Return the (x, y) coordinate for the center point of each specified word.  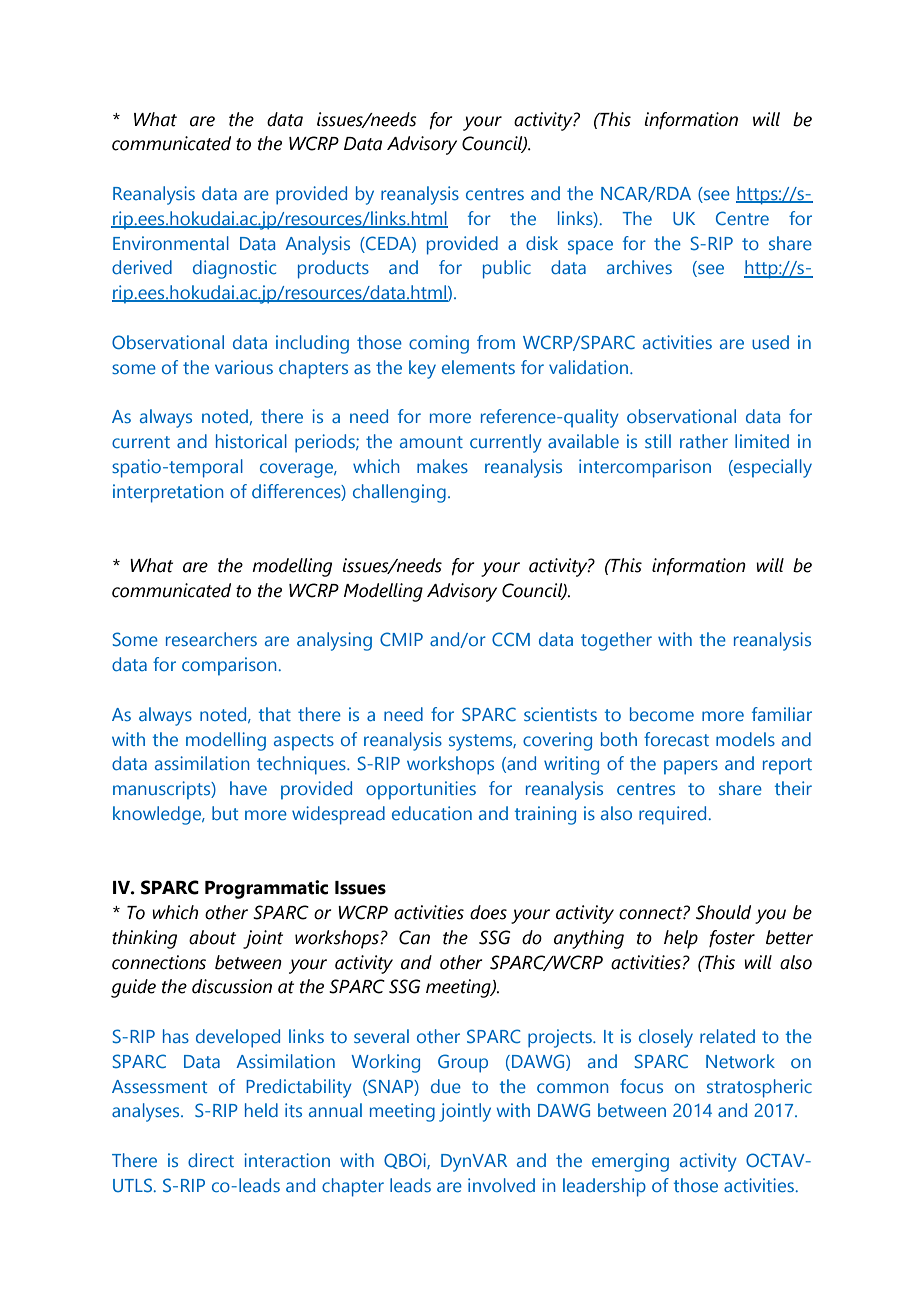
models (745, 739)
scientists (560, 714)
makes (442, 466)
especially (772, 468)
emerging (630, 1162)
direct (211, 1160)
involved (501, 1185)
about (212, 937)
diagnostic (234, 269)
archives (639, 267)
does (488, 912)
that (275, 714)
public (507, 269)
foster (732, 939)
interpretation (168, 493)
